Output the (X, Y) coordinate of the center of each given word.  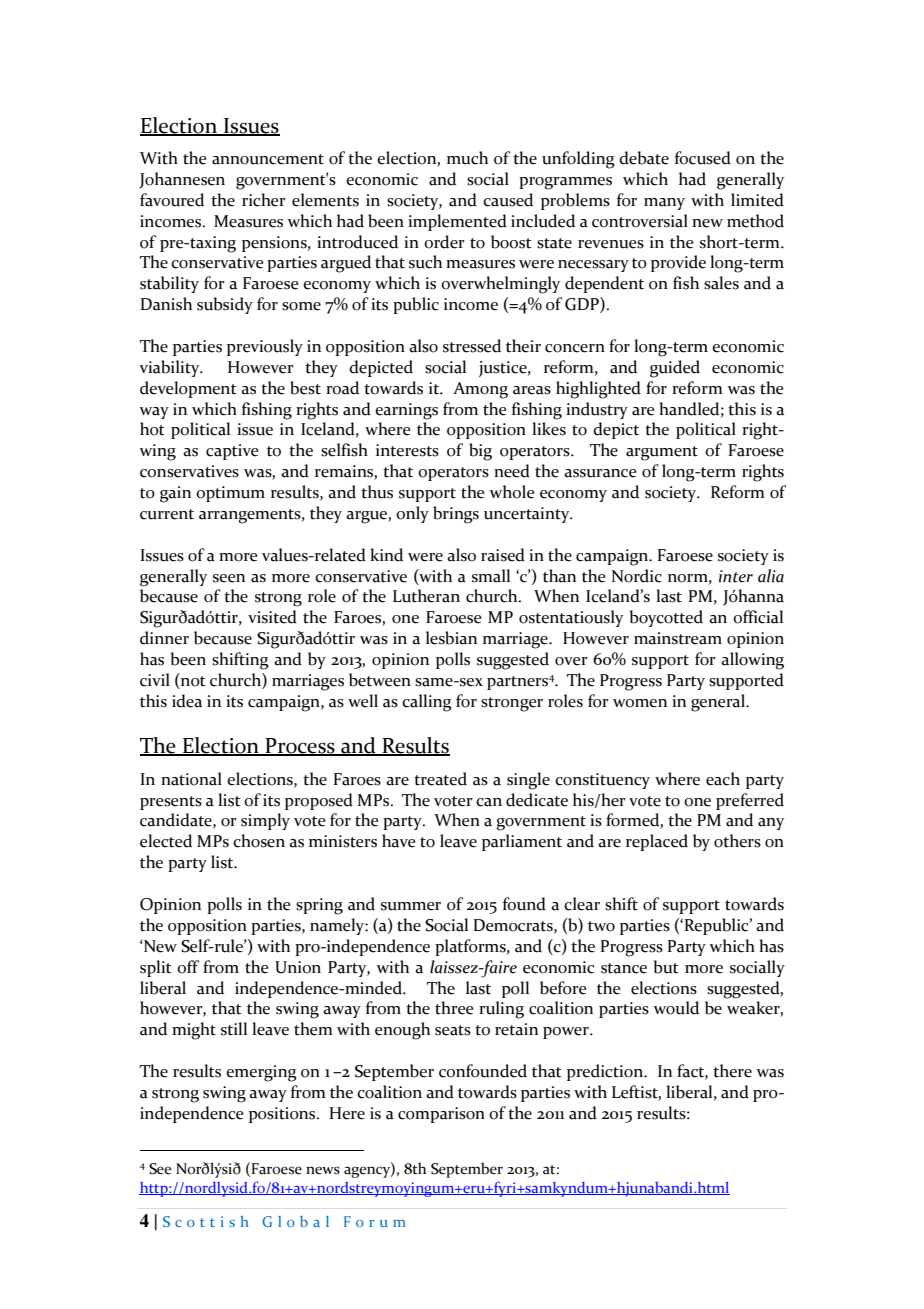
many (664, 204)
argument (662, 453)
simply (265, 821)
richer (264, 200)
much (467, 158)
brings (456, 515)
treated (440, 779)
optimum (230, 494)
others (737, 841)
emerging (261, 1073)
